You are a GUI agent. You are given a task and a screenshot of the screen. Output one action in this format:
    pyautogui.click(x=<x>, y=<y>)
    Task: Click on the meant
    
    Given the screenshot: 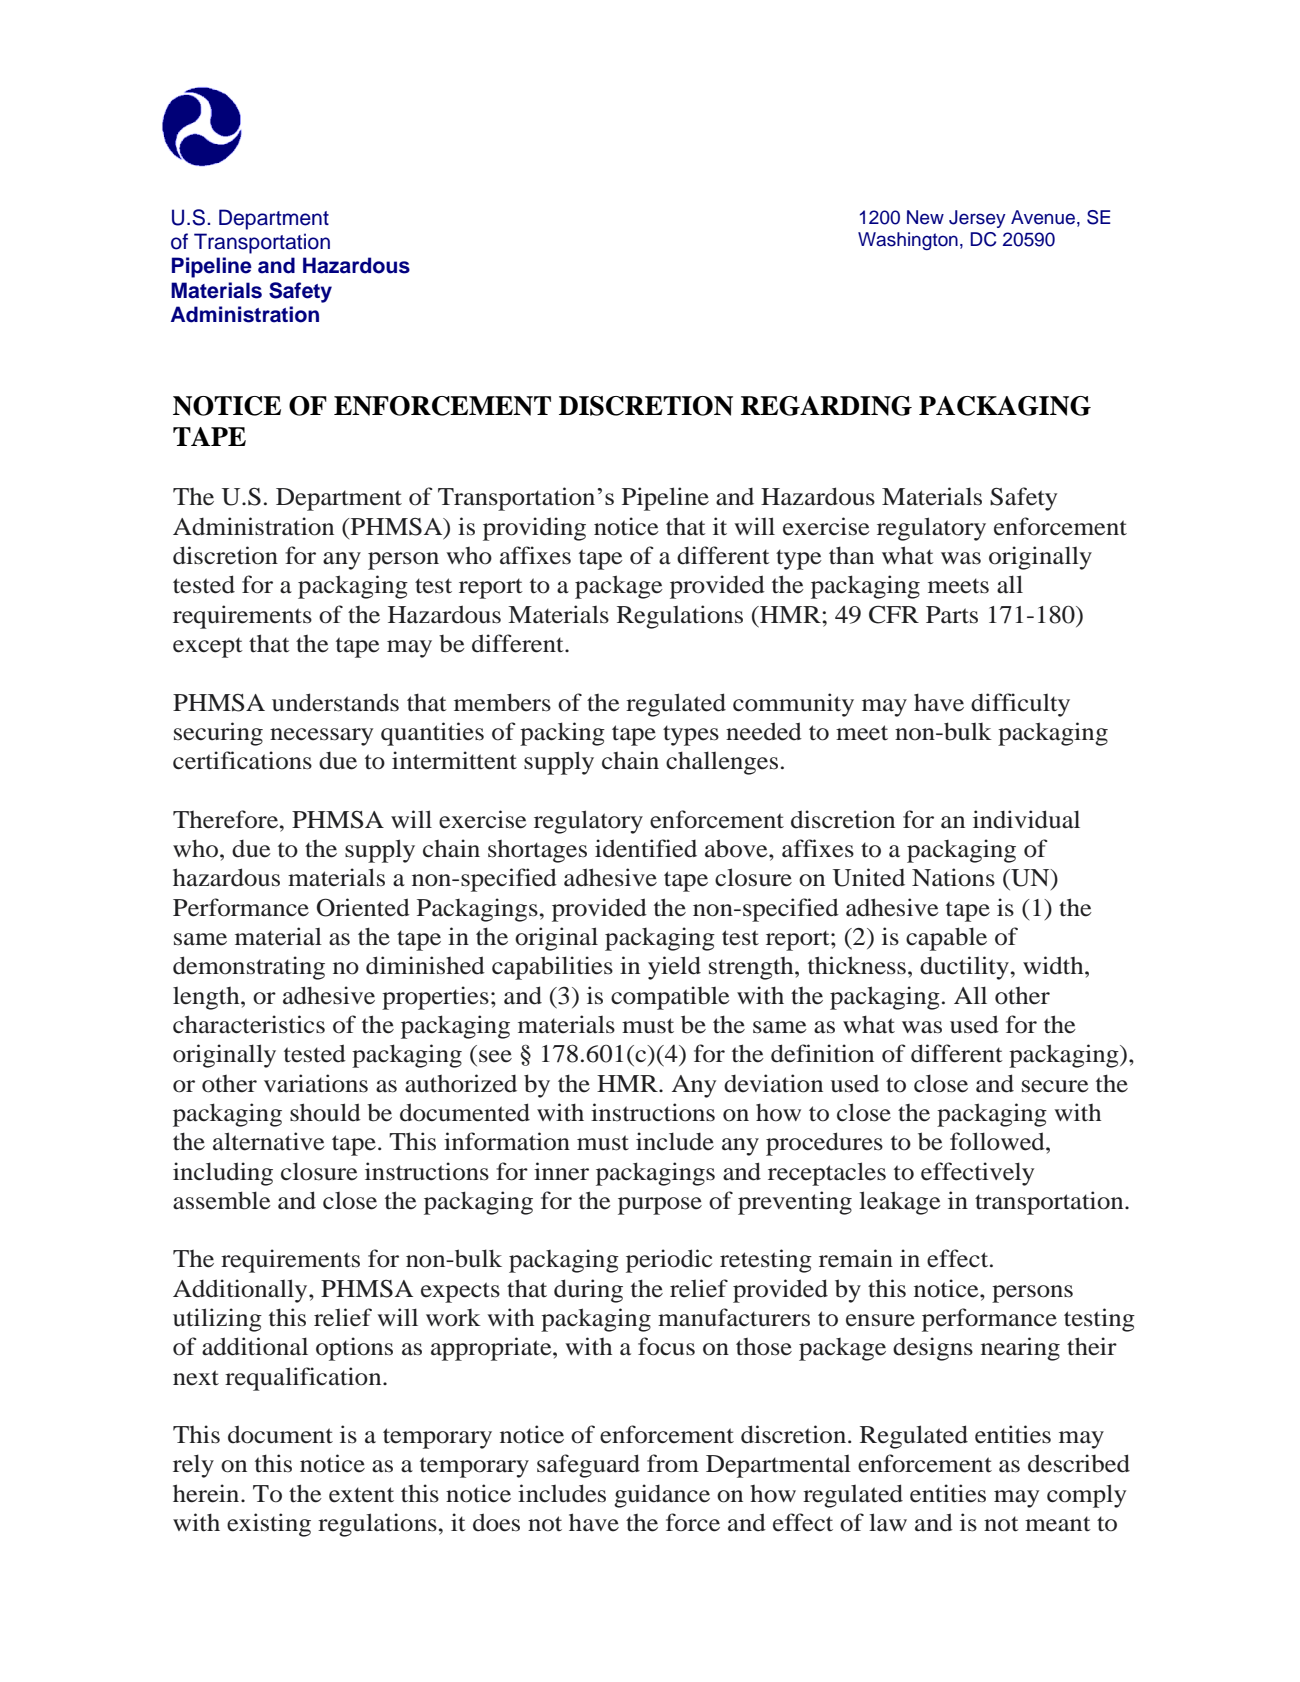 What is the action you would take?
    pyautogui.click(x=1058, y=1524)
